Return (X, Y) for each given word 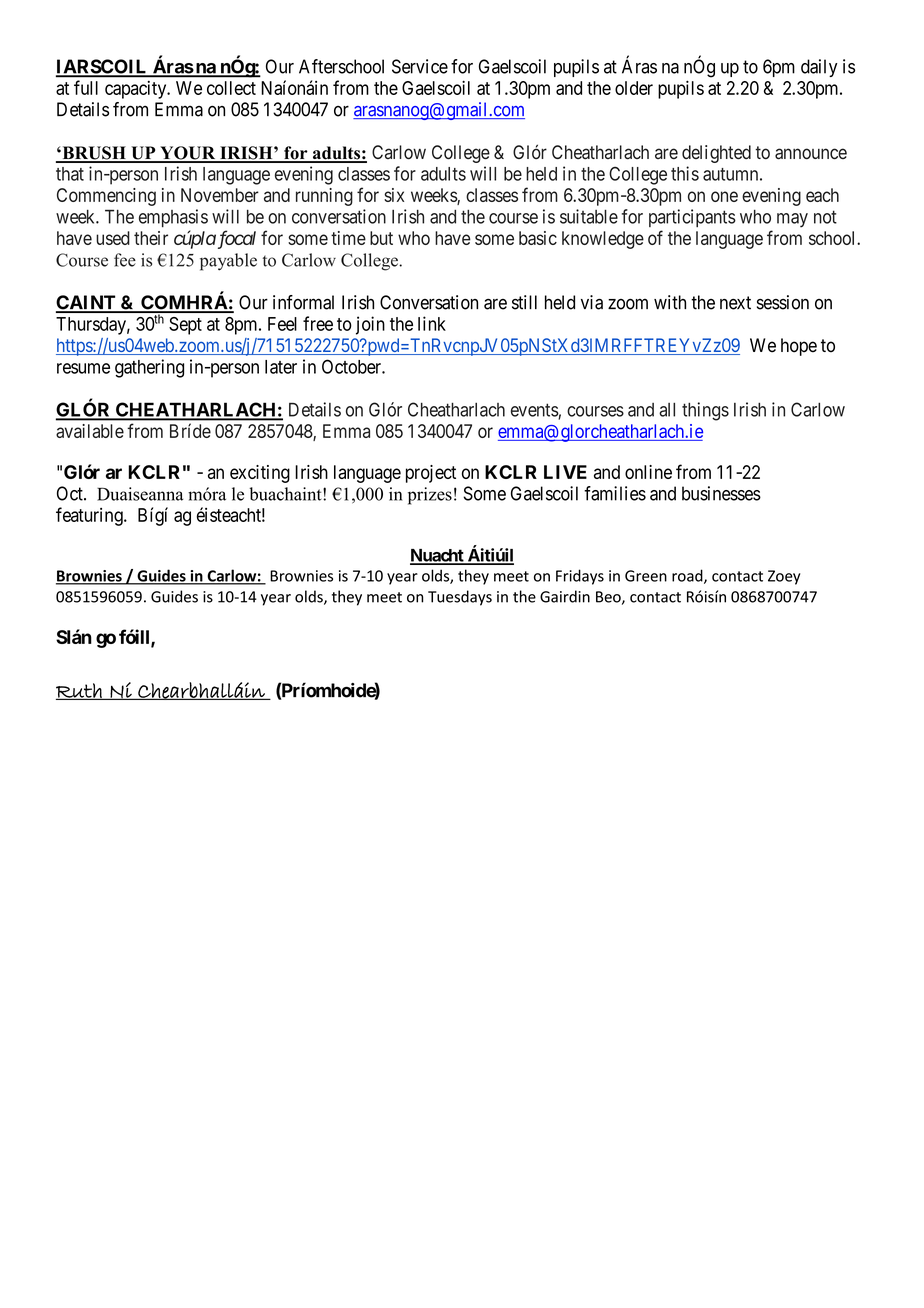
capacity (137, 90)
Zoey (784, 577)
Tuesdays (460, 598)
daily (819, 68)
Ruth (80, 691)
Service (420, 66)
